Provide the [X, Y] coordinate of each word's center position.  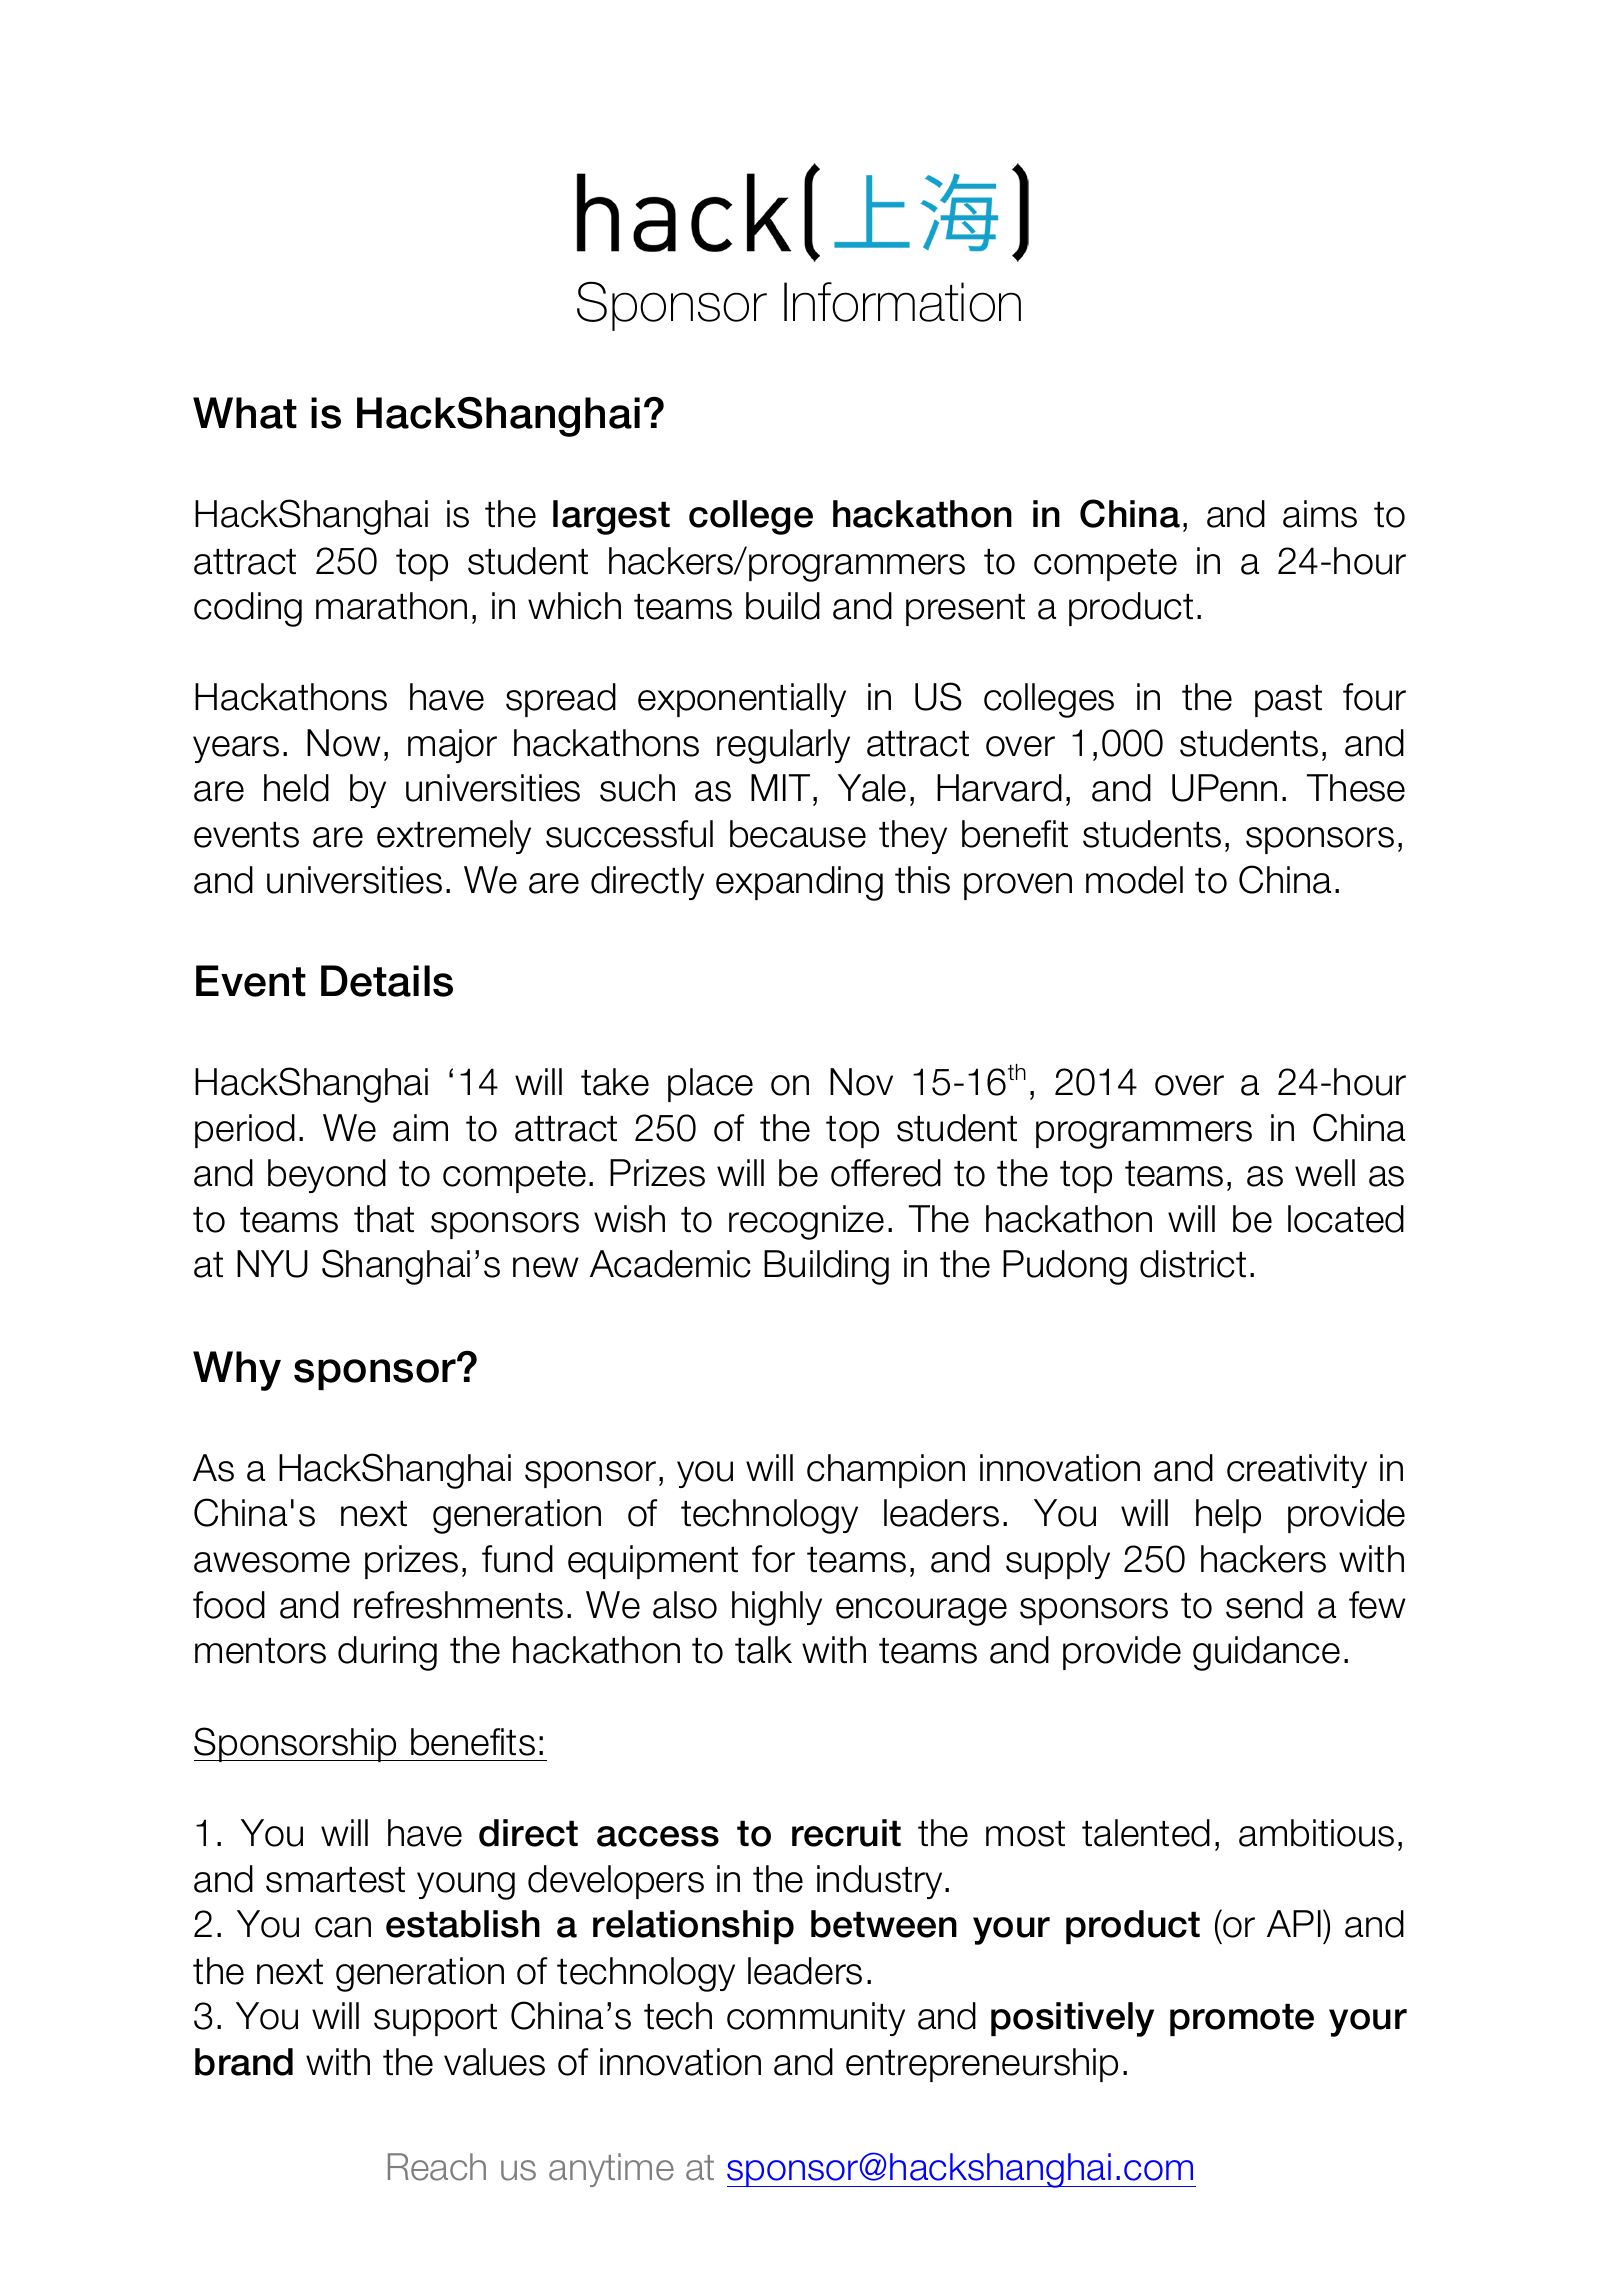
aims [1320, 514]
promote [1242, 2019]
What [245, 413]
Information [902, 302]
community [816, 2019]
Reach [437, 2167]
